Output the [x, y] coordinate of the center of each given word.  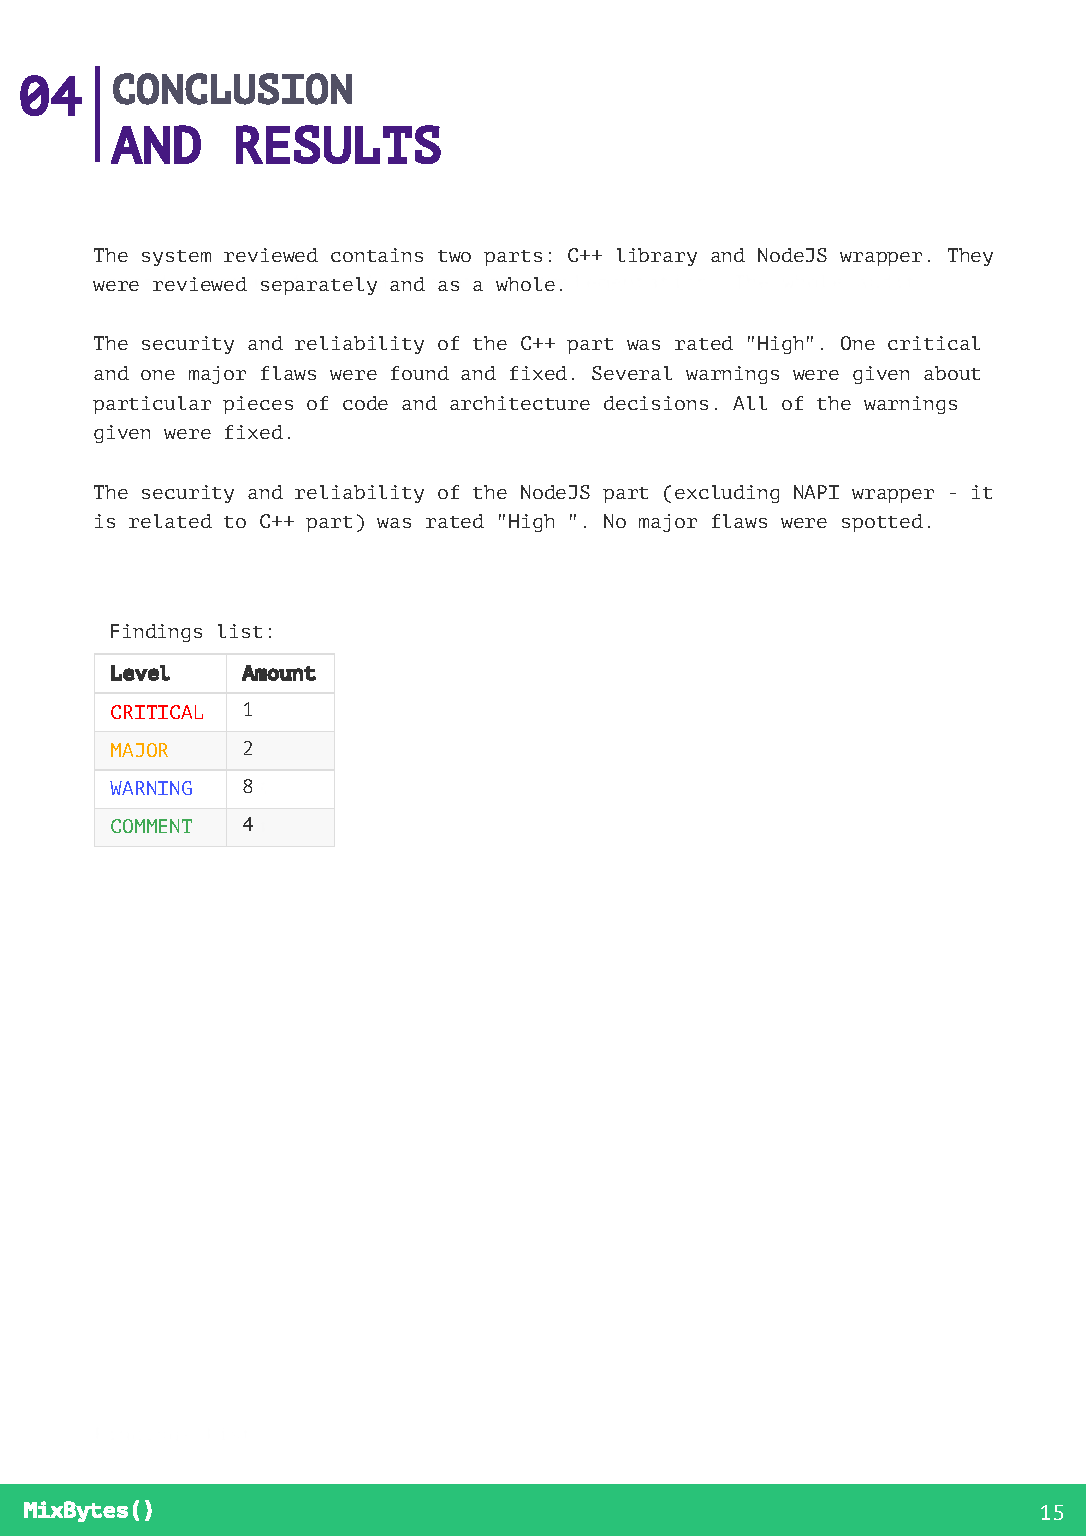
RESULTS [338, 144]
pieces [258, 405]
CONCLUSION [232, 89]
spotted [882, 523]
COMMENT [151, 826]
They [970, 257]
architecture [520, 403]
